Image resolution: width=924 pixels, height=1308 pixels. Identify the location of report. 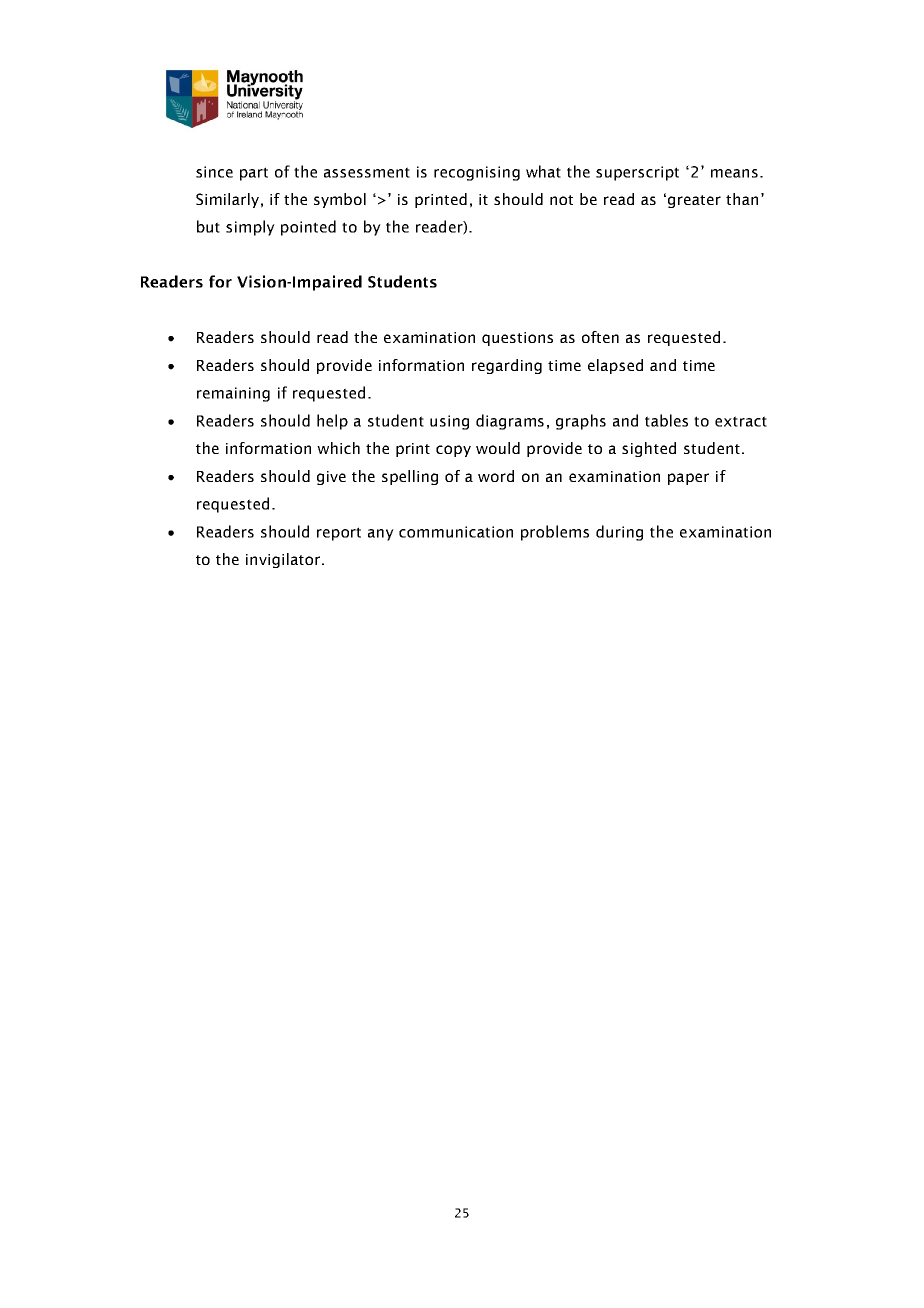
(339, 534).
